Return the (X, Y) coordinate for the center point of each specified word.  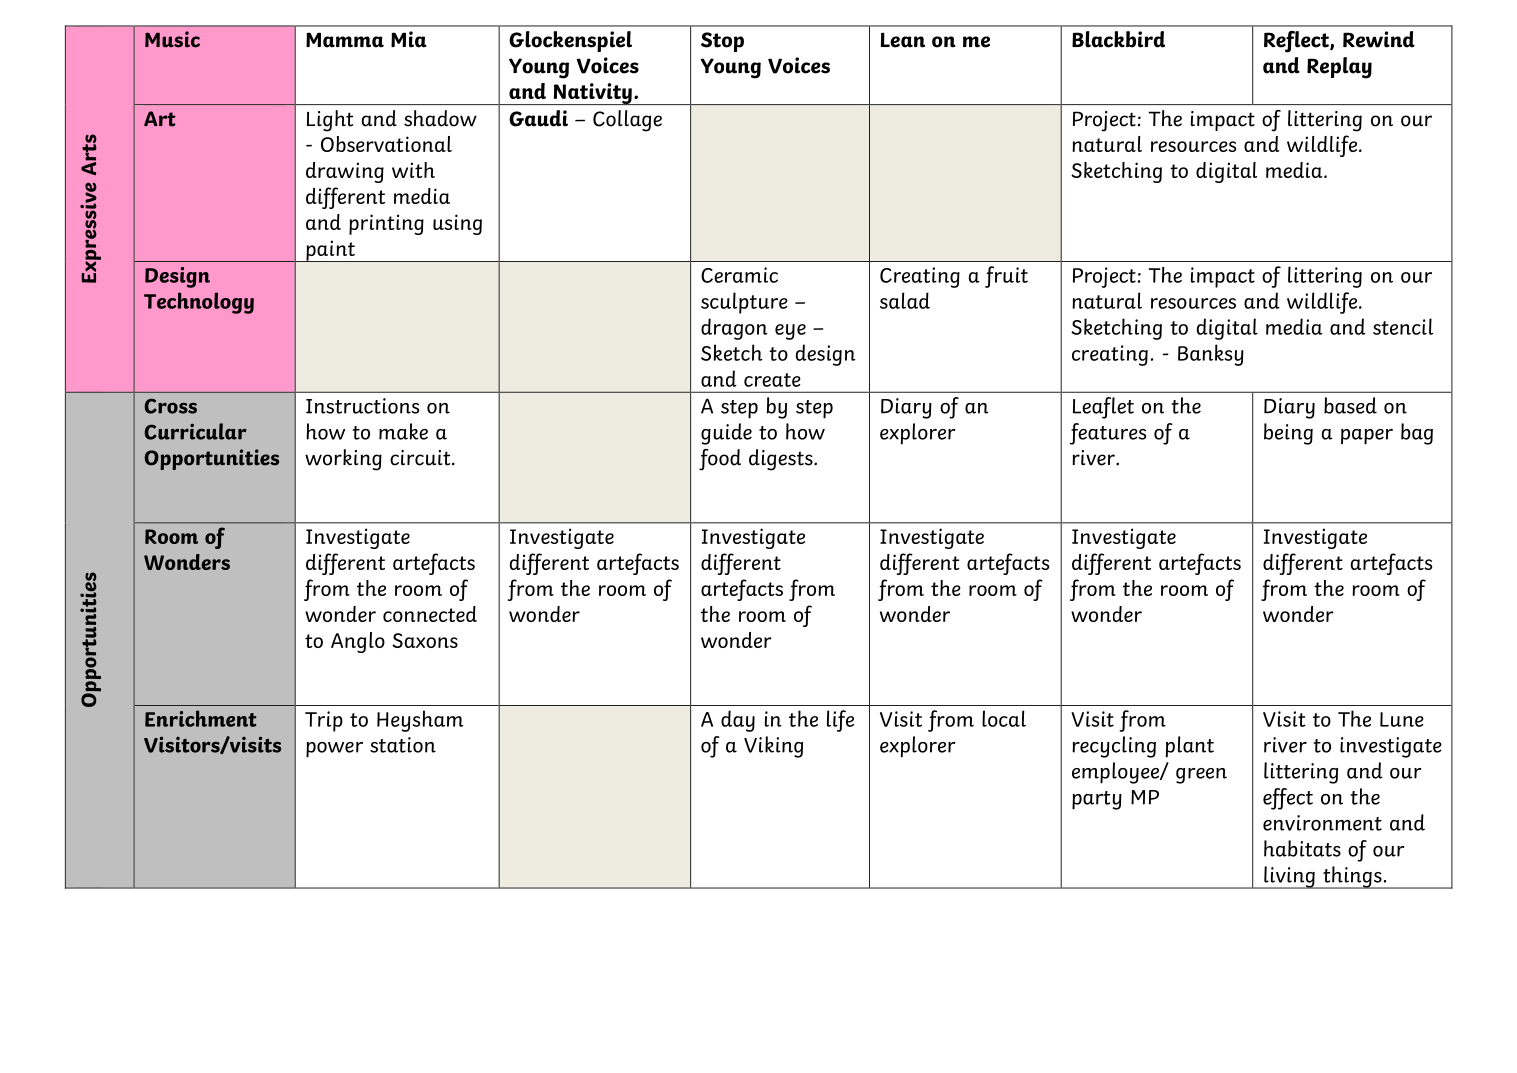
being (1288, 434)
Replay (1339, 68)
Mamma (345, 40)
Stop (722, 42)
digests (782, 460)
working (343, 460)
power (334, 750)
